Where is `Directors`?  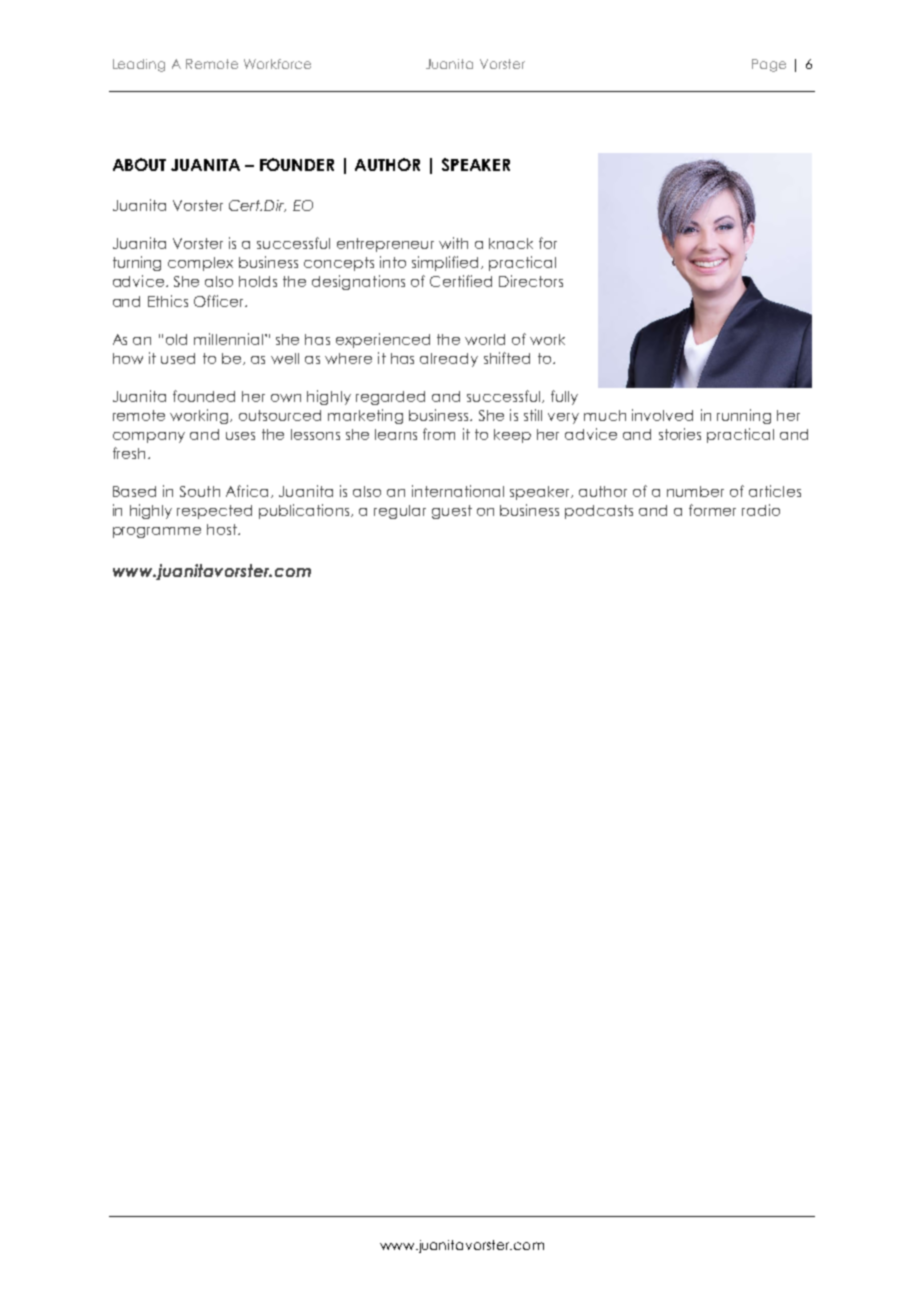 Directors is located at coordinates (531, 281).
